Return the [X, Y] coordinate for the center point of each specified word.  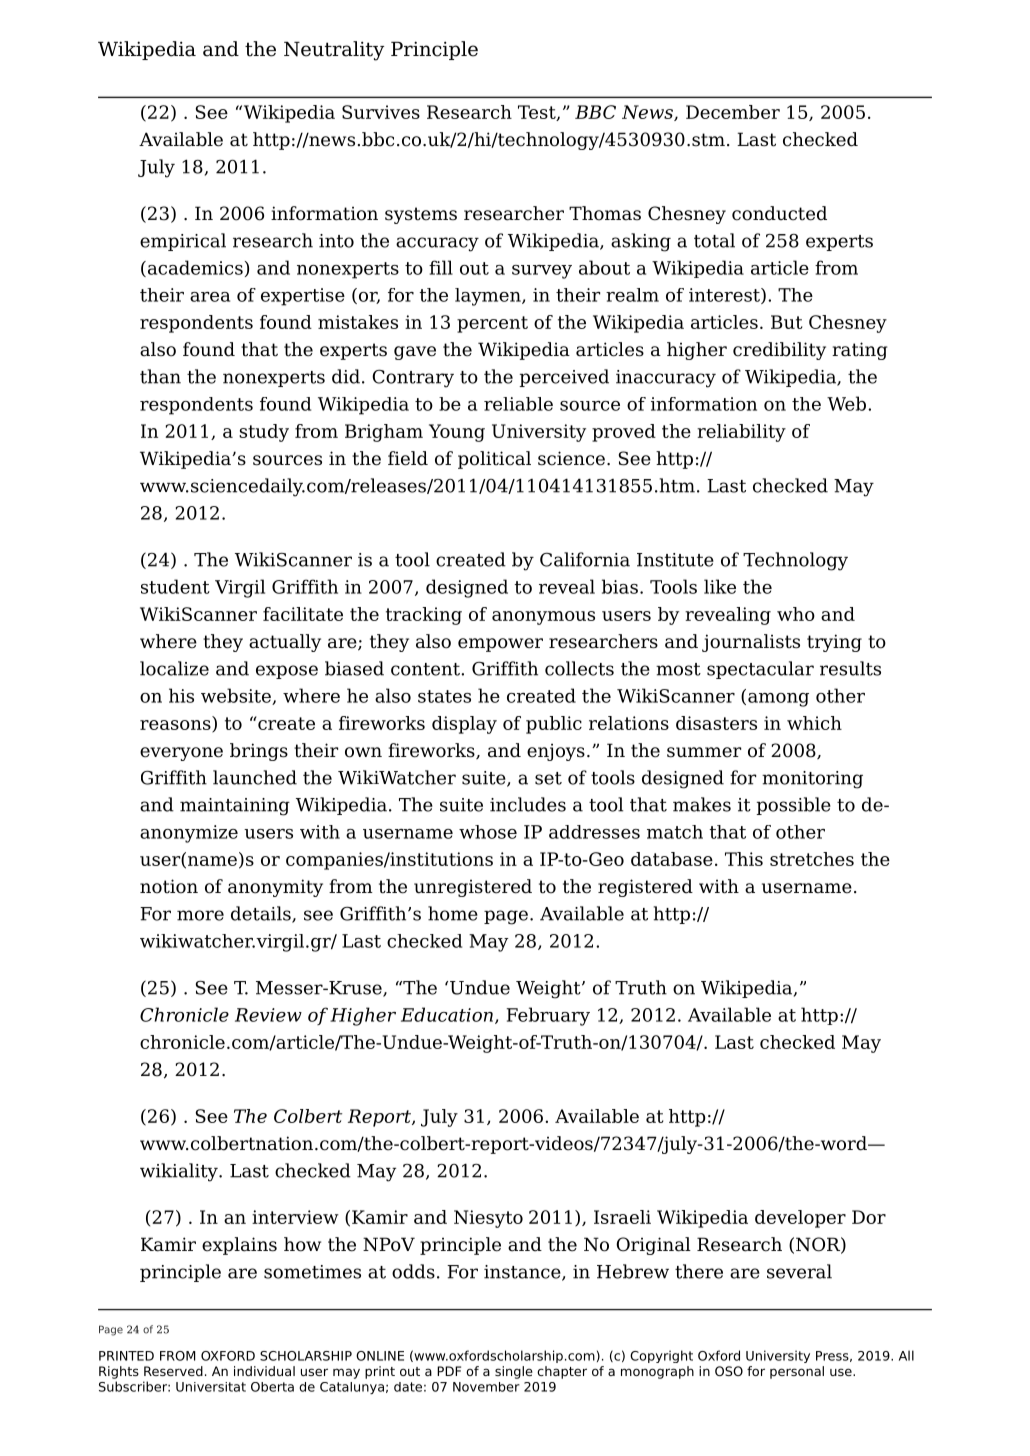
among [778, 700]
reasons [176, 726]
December [733, 112]
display [464, 725]
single [514, 1372]
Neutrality [334, 51]
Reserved [173, 1371]
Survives [381, 112]
